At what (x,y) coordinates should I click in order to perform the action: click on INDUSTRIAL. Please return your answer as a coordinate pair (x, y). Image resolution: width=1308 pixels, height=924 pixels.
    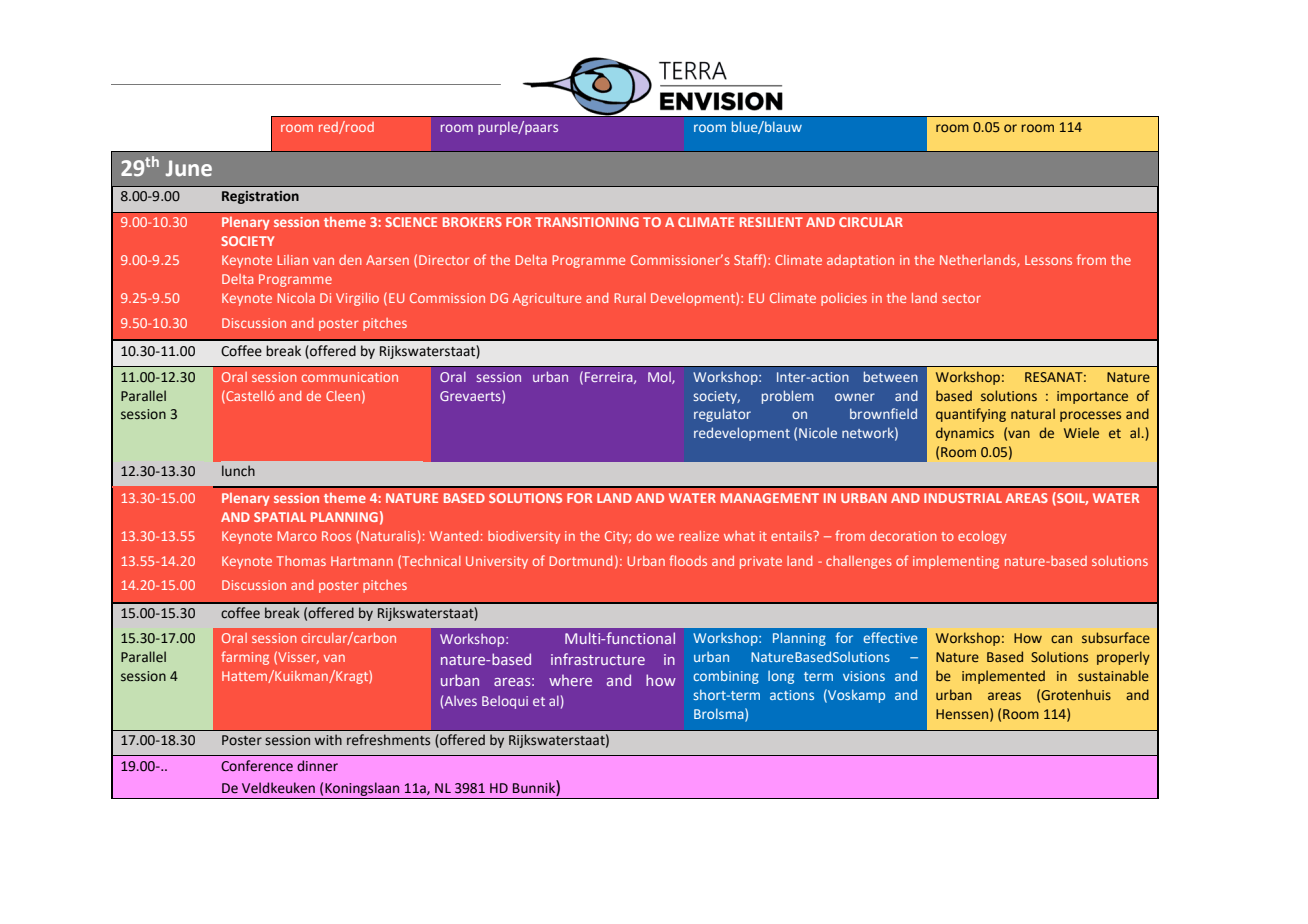
    Looking at the image, I should click on (963, 498).
